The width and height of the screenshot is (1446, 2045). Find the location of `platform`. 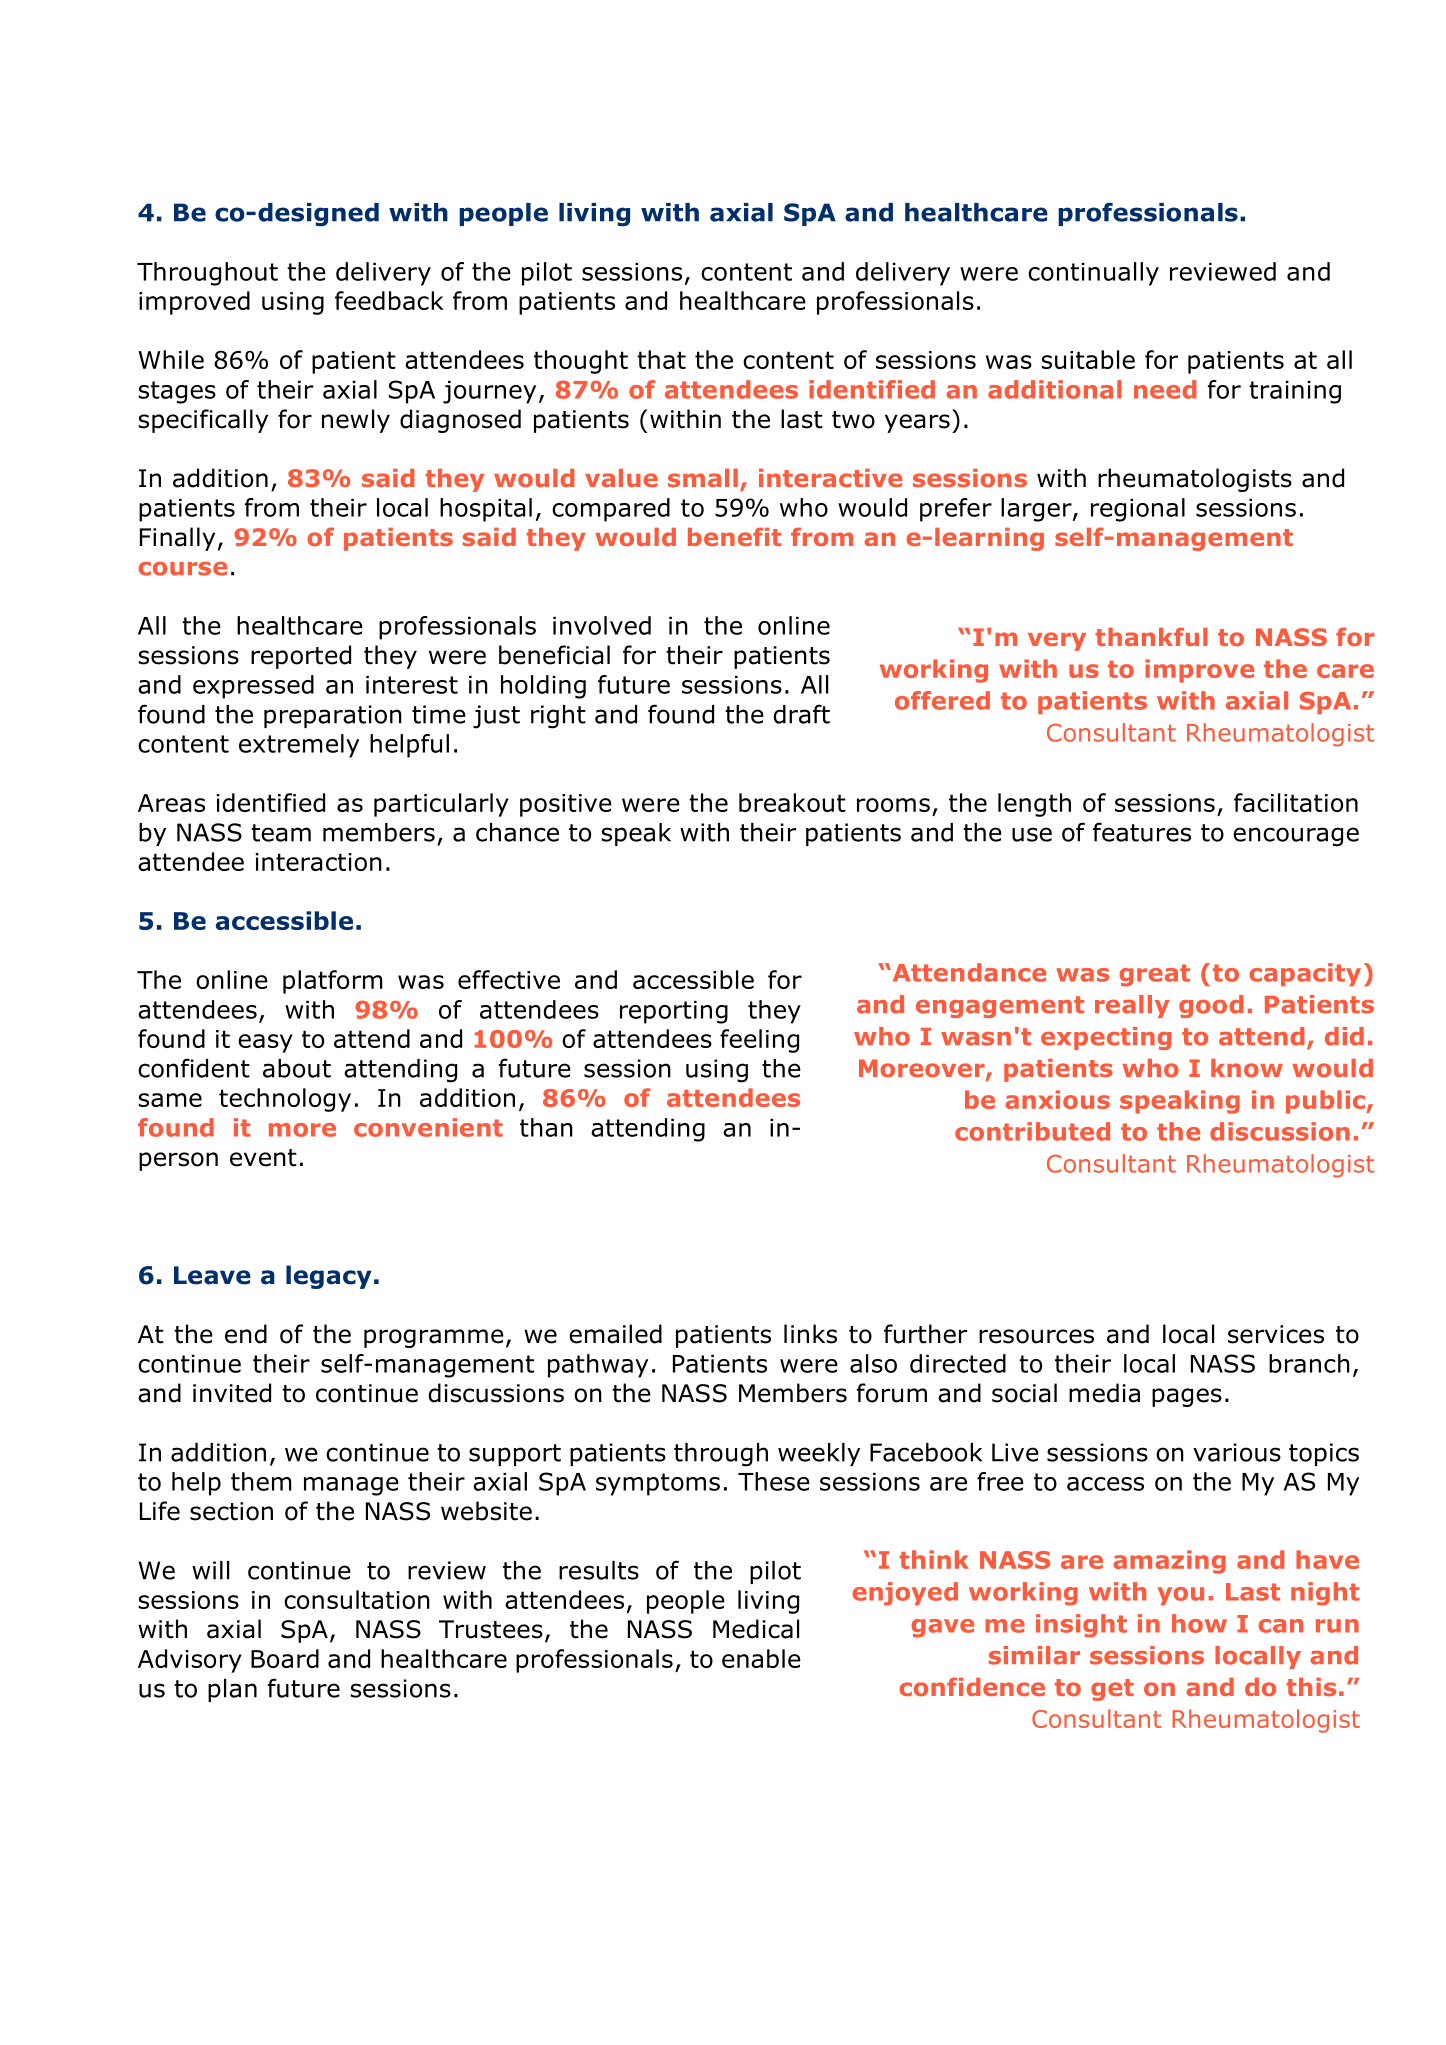

platform is located at coordinates (332, 982).
